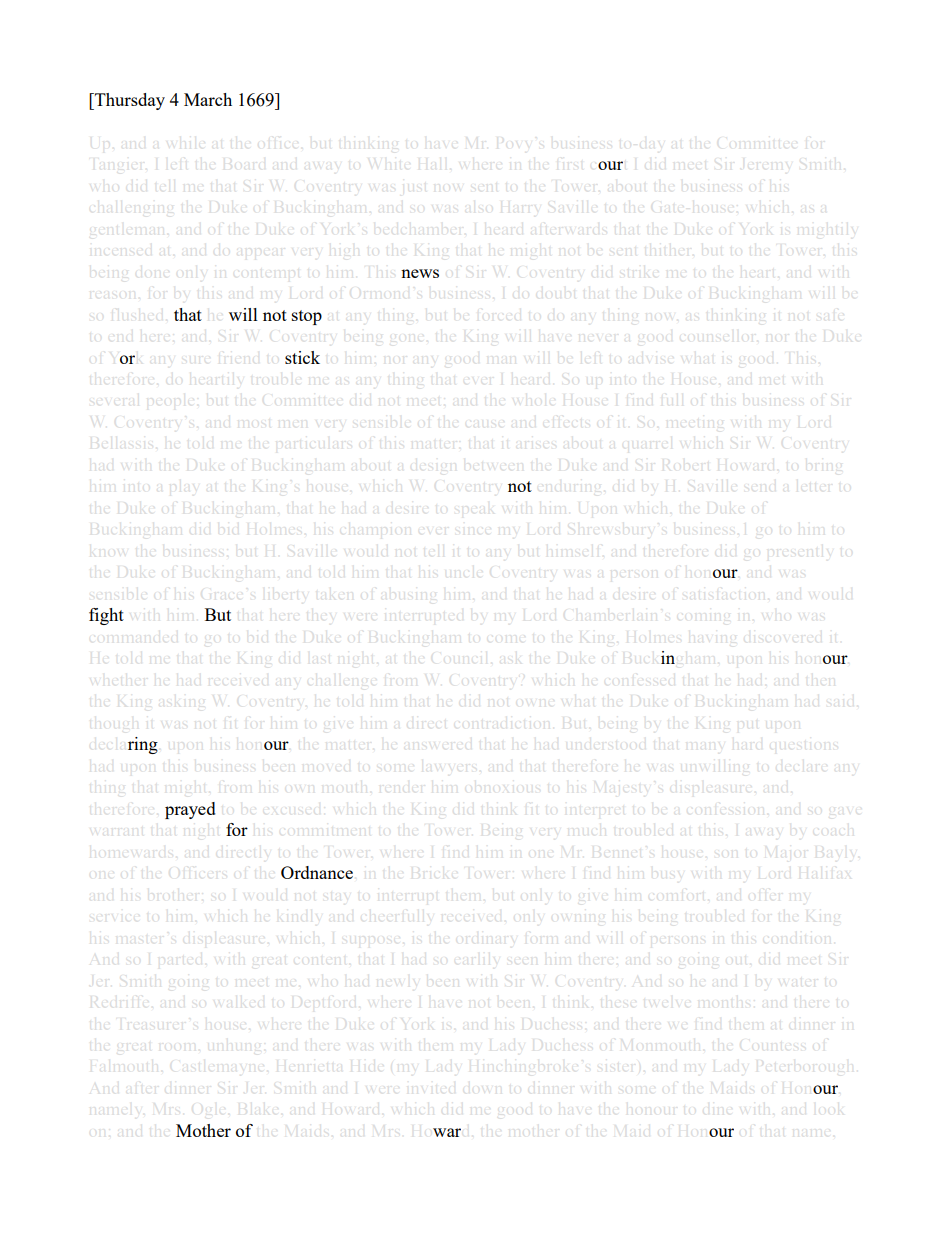 The image size is (952, 1233). I want to click on Thursday, so click(129, 101).
